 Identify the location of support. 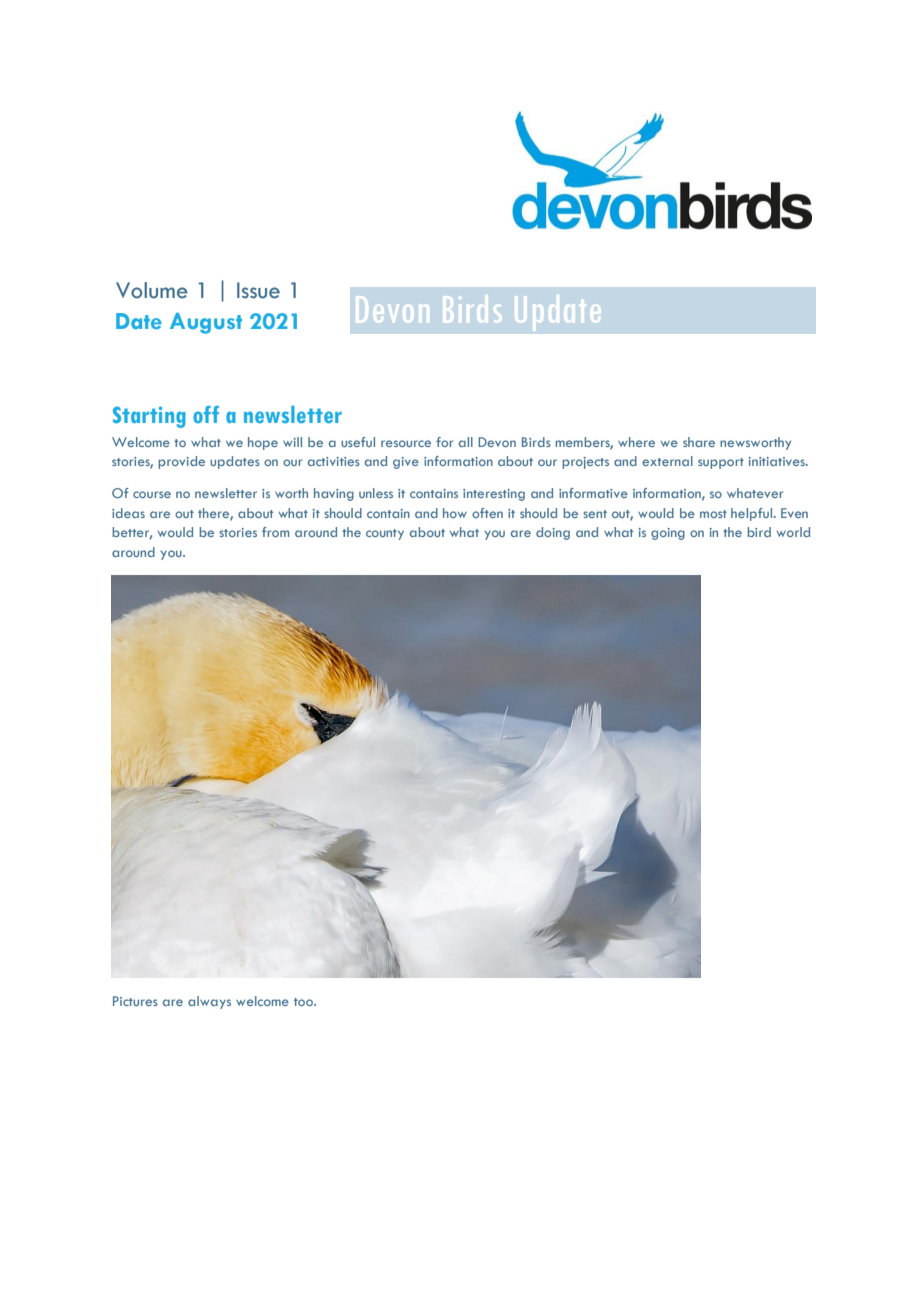
(721, 463).
